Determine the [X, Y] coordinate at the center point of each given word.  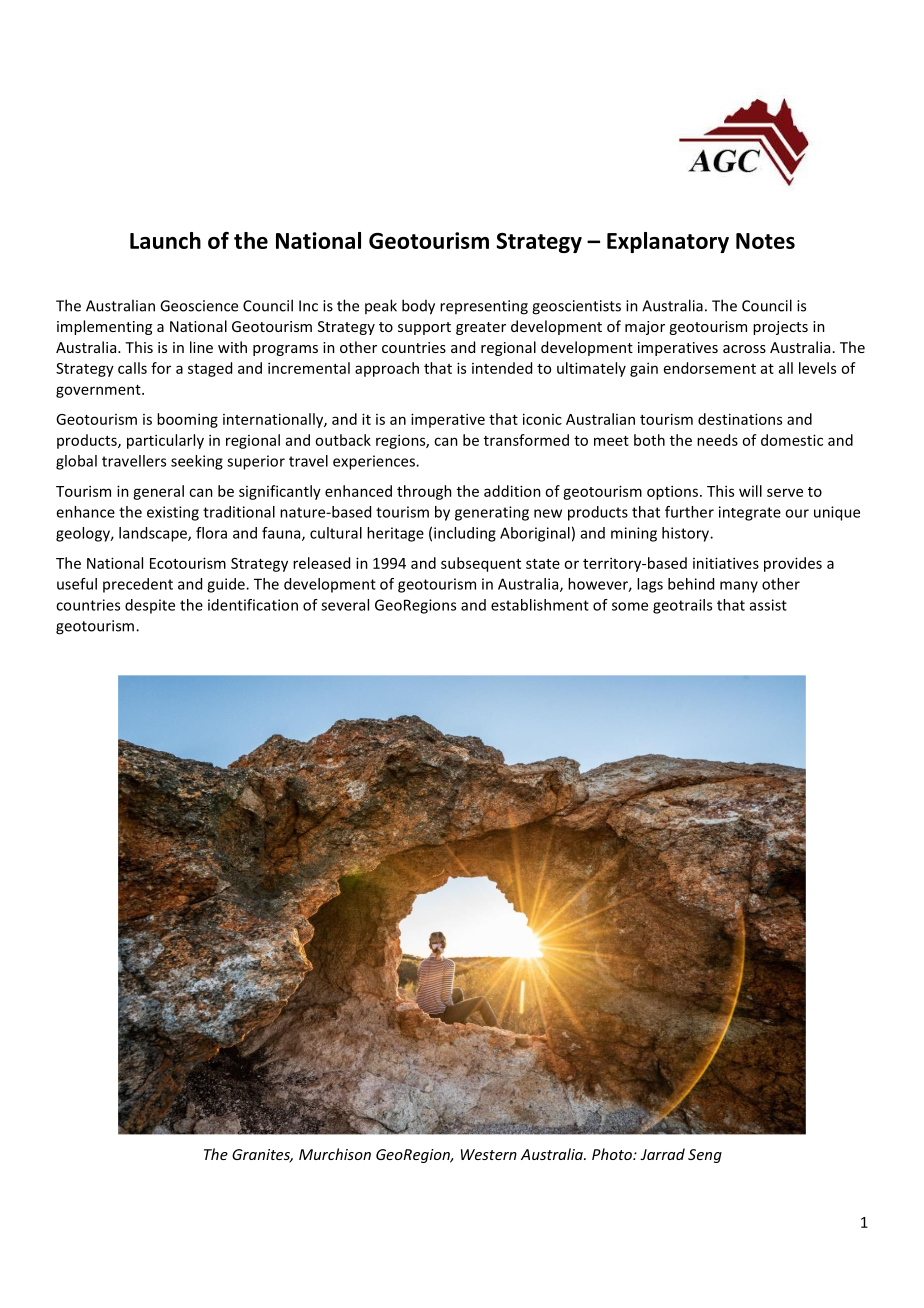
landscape [154, 534]
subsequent [481, 564]
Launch [165, 240]
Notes [765, 241]
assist [768, 605]
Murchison [335, 1154]
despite [150, 606]
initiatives [726, 563]
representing [484, 307]
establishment [540, 605]
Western [489, 1154]
